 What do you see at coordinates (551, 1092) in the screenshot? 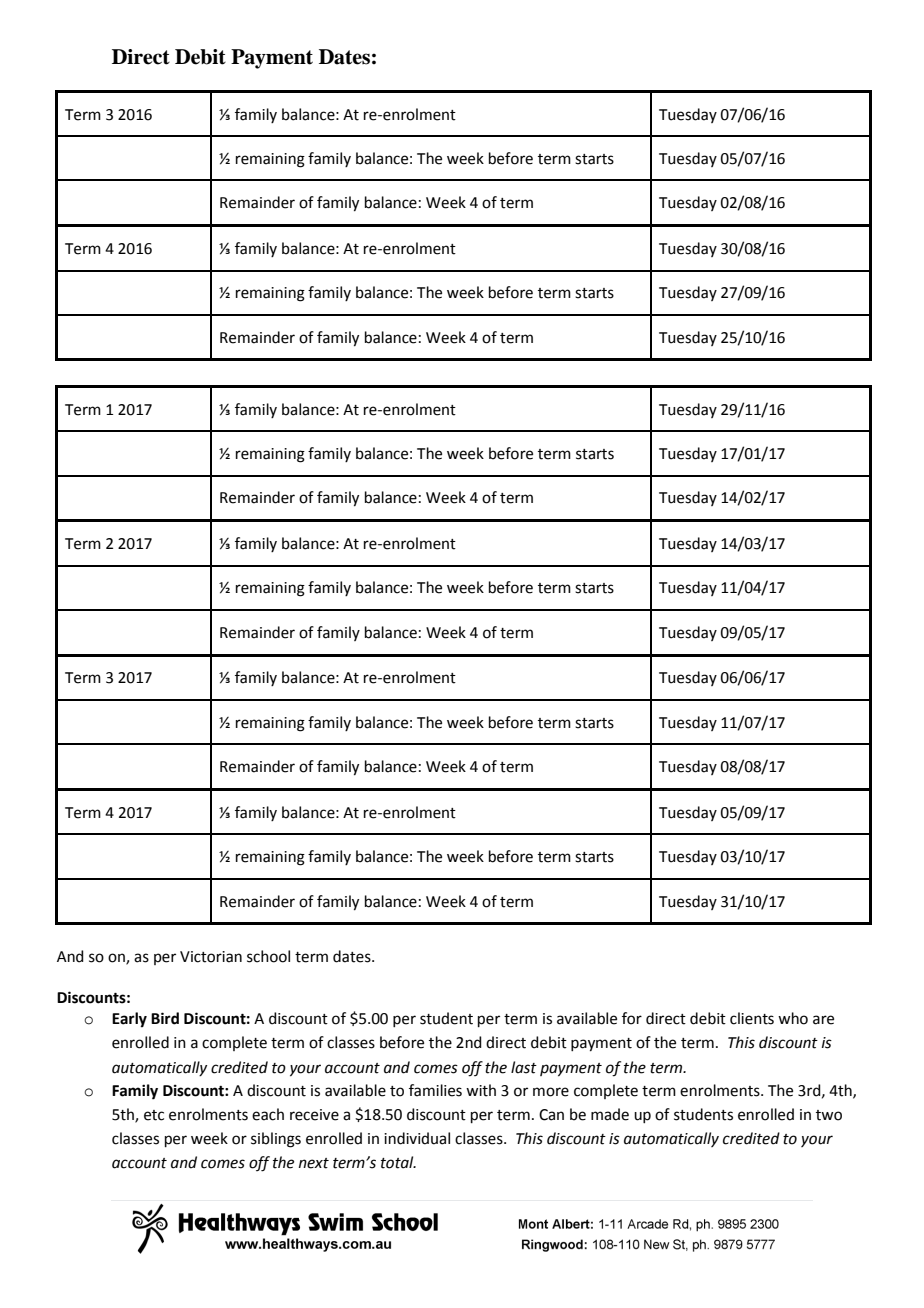
I see `more` at bounding box center [551, 1092].
